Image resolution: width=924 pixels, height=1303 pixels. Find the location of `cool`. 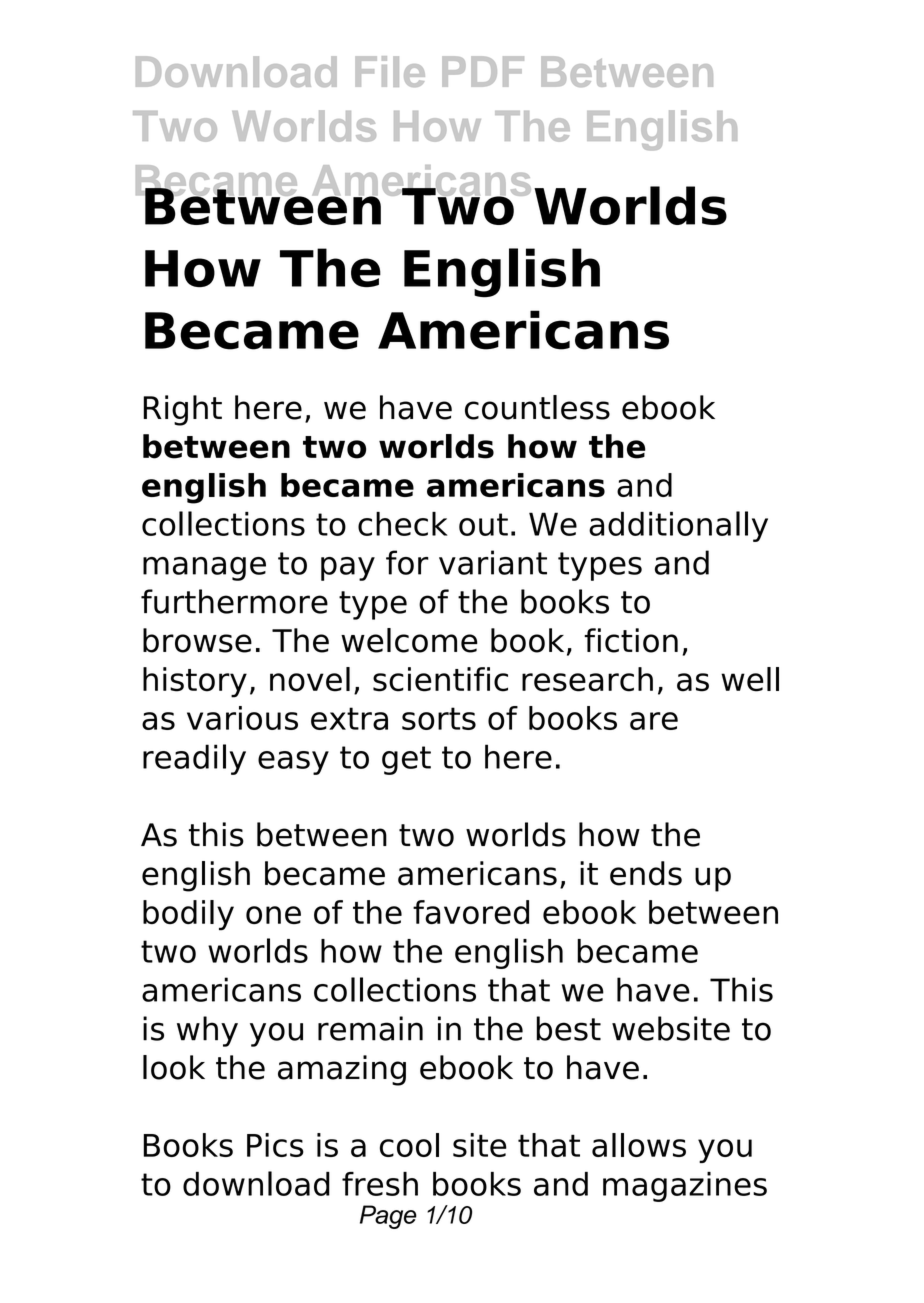

cool is located at coordinates (409, 1145).
